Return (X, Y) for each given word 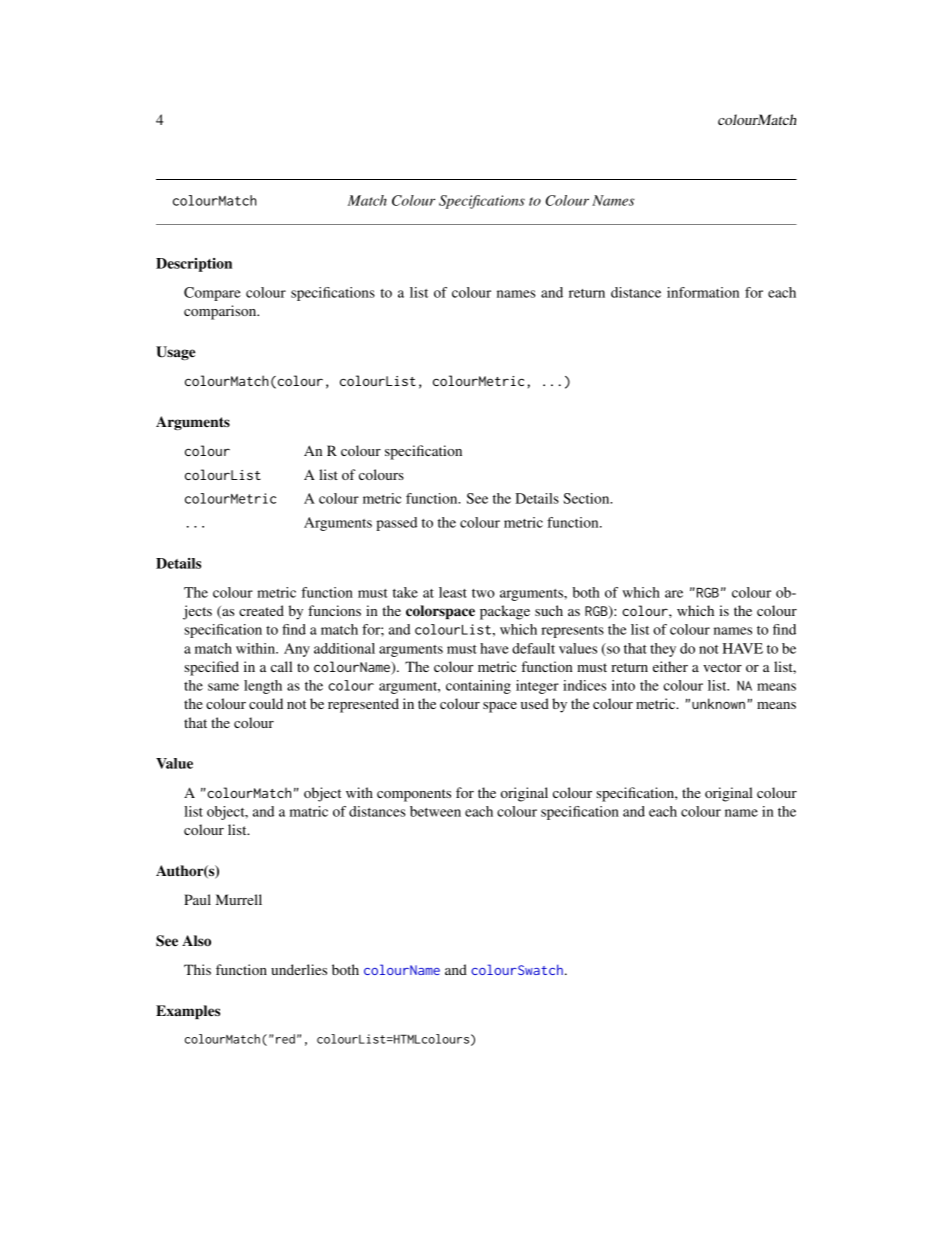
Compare (212, 294)
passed (396, 524)
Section (587, 498)
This (197, 969)
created (261, 610)
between (435, 811)
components (414, 795)
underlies (299, 969)
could (266, 703)
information (703, 292)
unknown (718, 703)
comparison (221, 312)
